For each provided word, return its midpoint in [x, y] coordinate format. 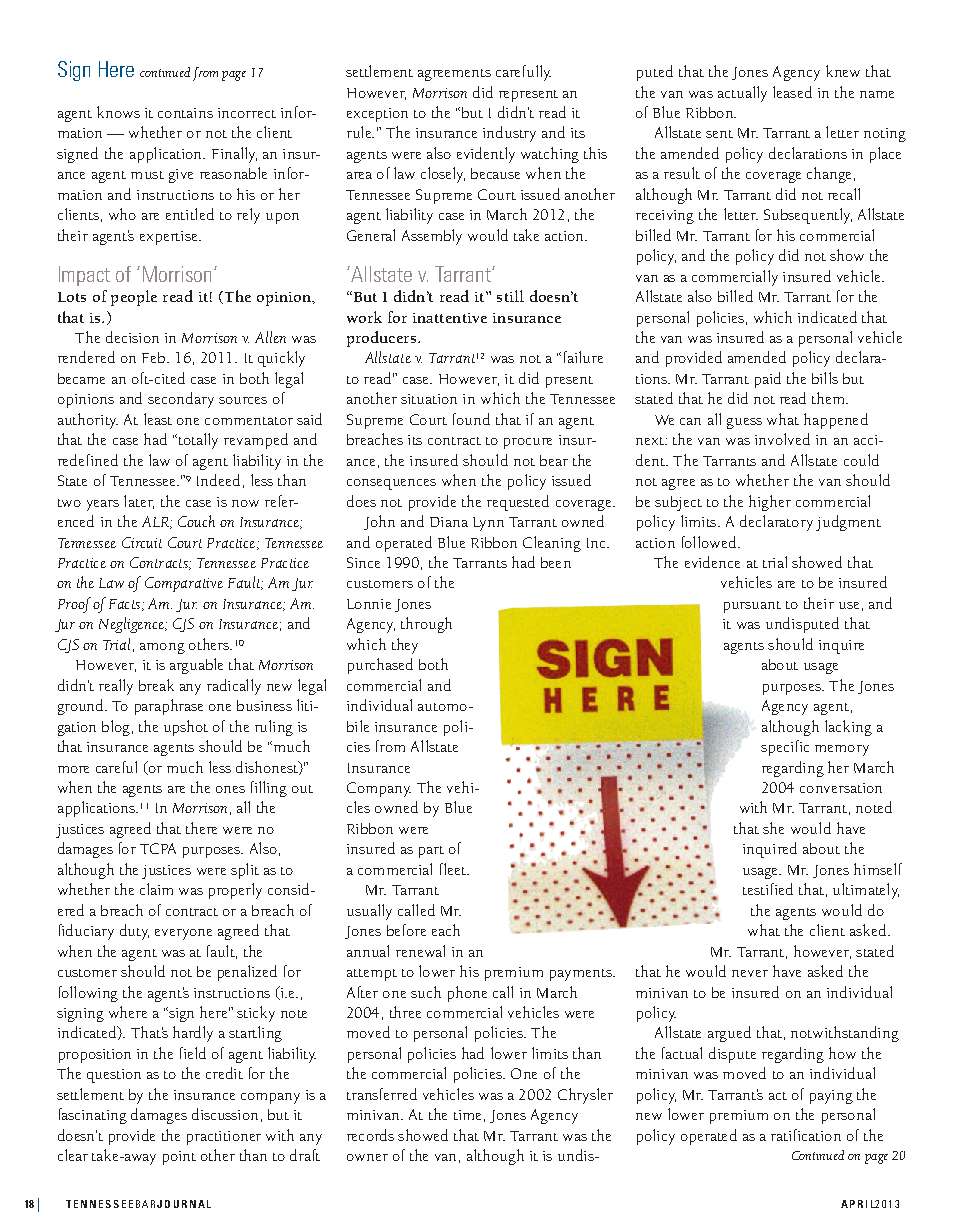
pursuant [752, 607]
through [426, 625]
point [179, 1158]
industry [509, 134]
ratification [806, 1135]
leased [792, 92]
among [162, 648]
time [467, 1115]
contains [185, 113]
